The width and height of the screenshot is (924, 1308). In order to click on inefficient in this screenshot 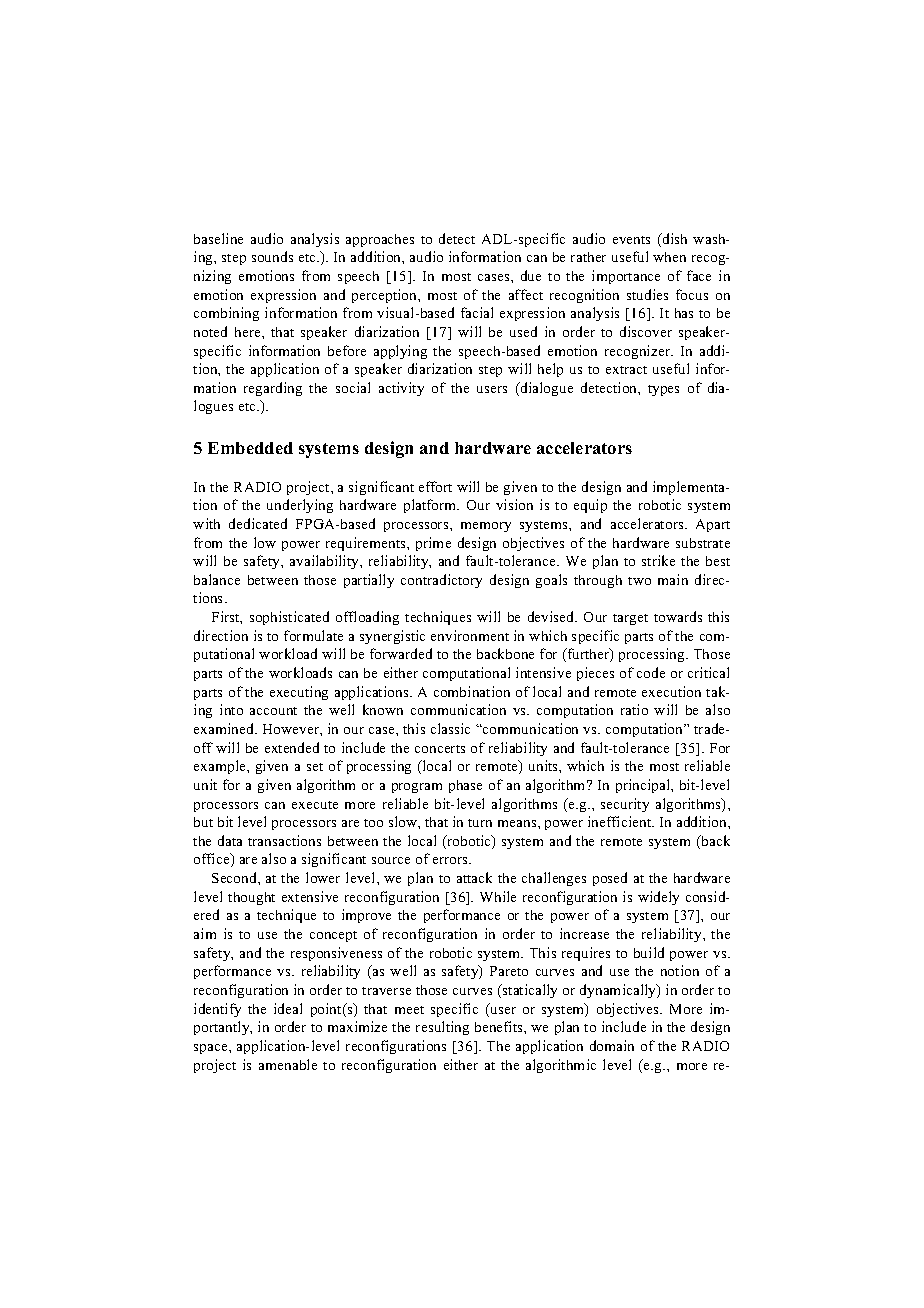, I will do `click(621, 821)`.
